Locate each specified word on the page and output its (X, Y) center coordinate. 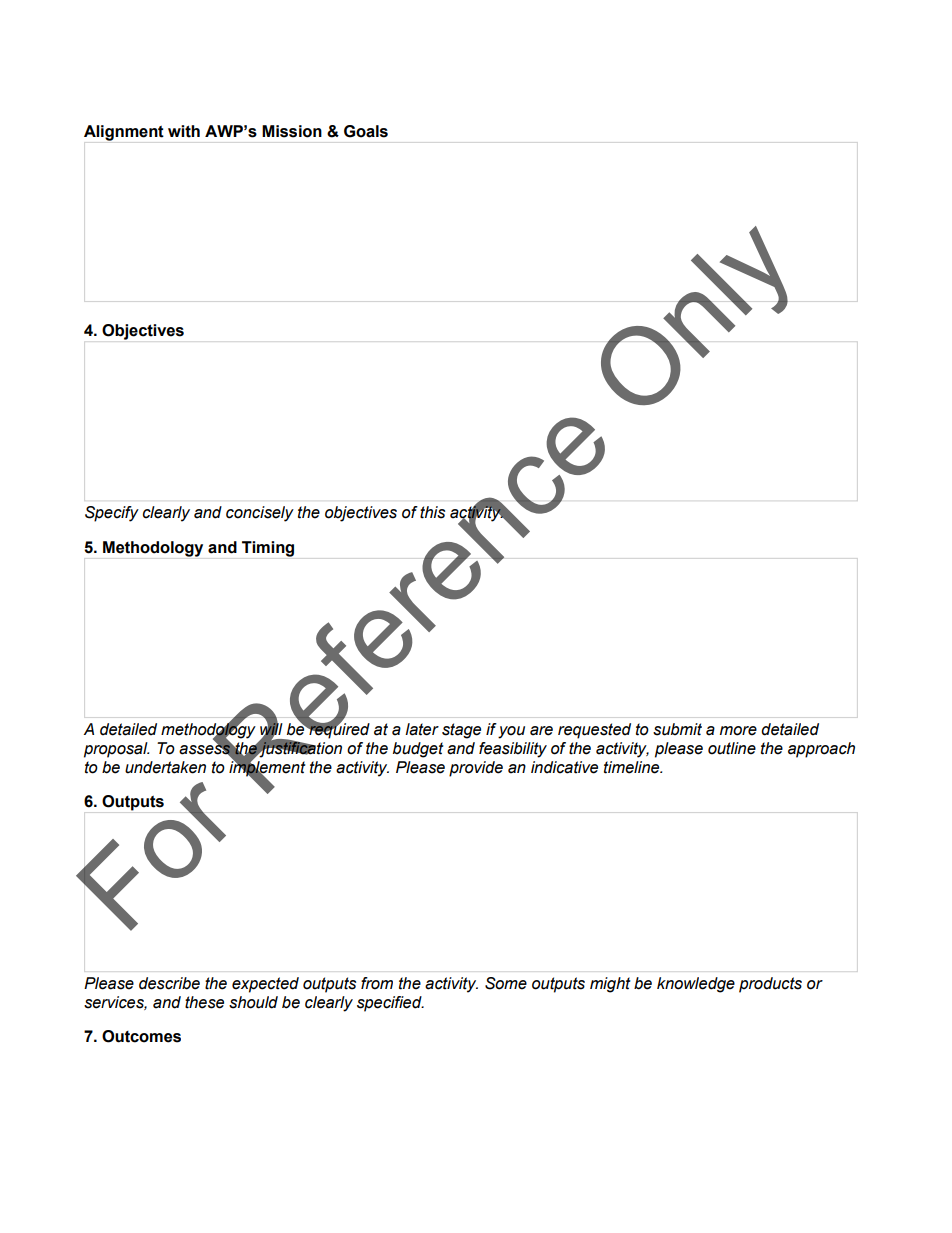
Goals (366, 131)
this (432, 512)
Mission (292, 131)
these (204, 1002)
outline (732, 748)
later (422, 729)
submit (677, 729)
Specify (112, 514)
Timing (268, 549)
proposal (116, 750)
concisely (260, 514)
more (738, 731)
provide (476, 769)
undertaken (165, 767)
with (184, 131)
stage (461, 731)
